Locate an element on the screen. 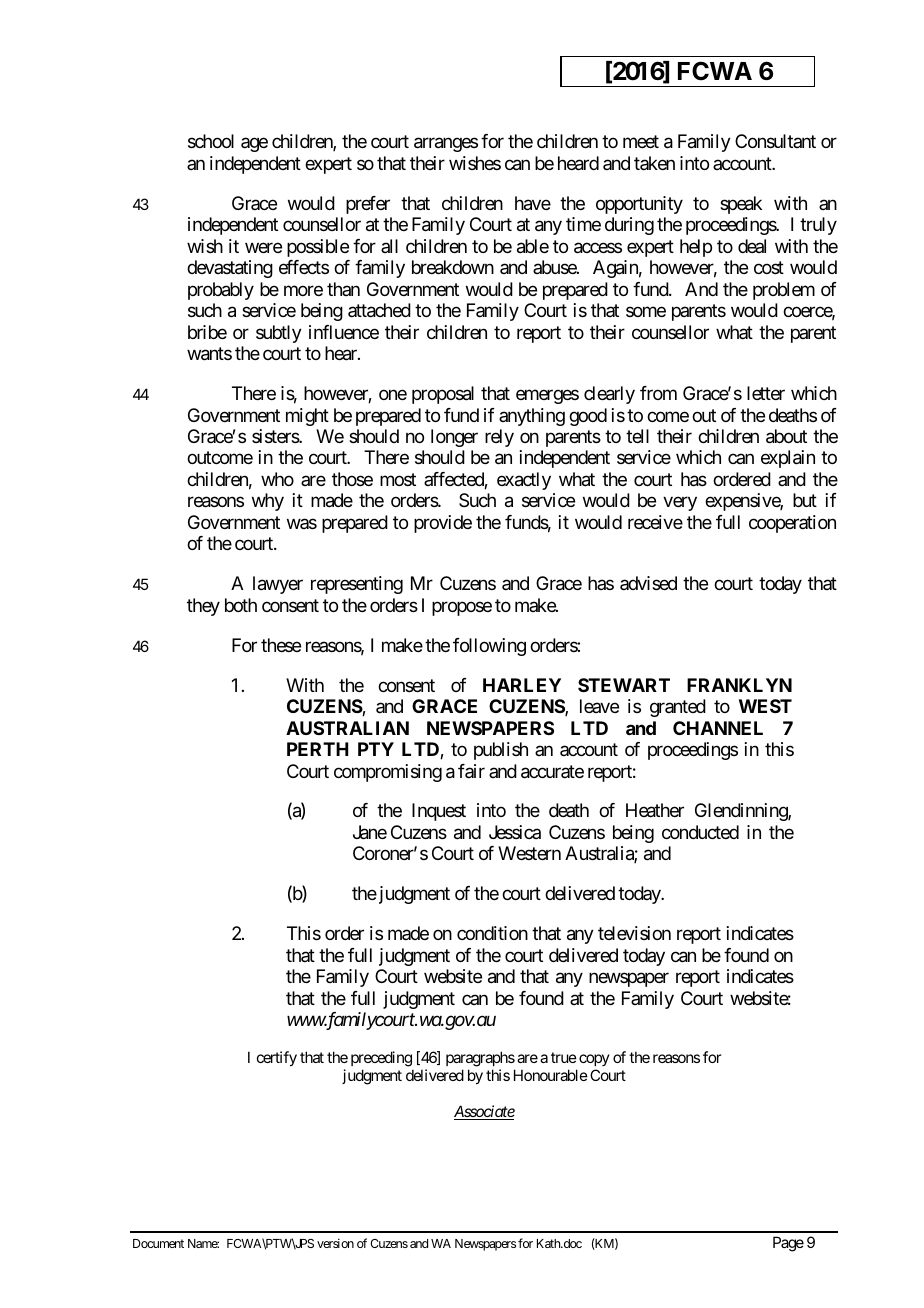 Image resolution: width=924 pixels, height=1308 pixels. time is located at coordinates (583, 224).
